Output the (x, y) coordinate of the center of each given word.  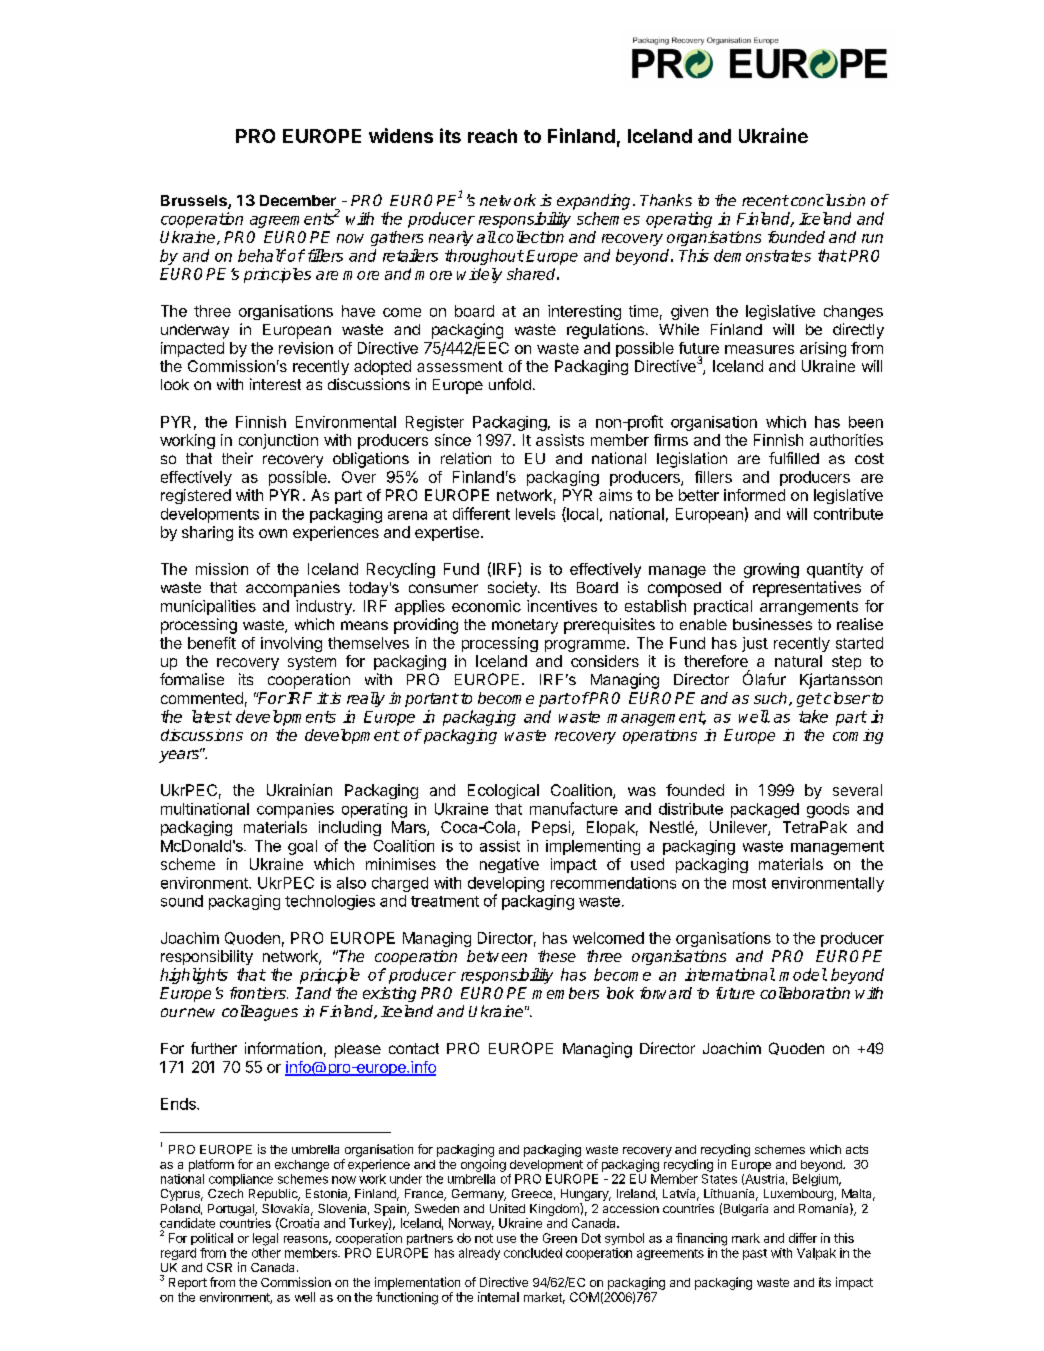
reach (492, 136)
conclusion (828, 200)
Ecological (503, 791)
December (298, 200)
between (497, 956)
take (813, 716)
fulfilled (794, 458)
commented (202, 698)
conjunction (278, 441)
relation (466, 458)
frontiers (259, 993)
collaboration (805, 993)
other (266, 1253)
